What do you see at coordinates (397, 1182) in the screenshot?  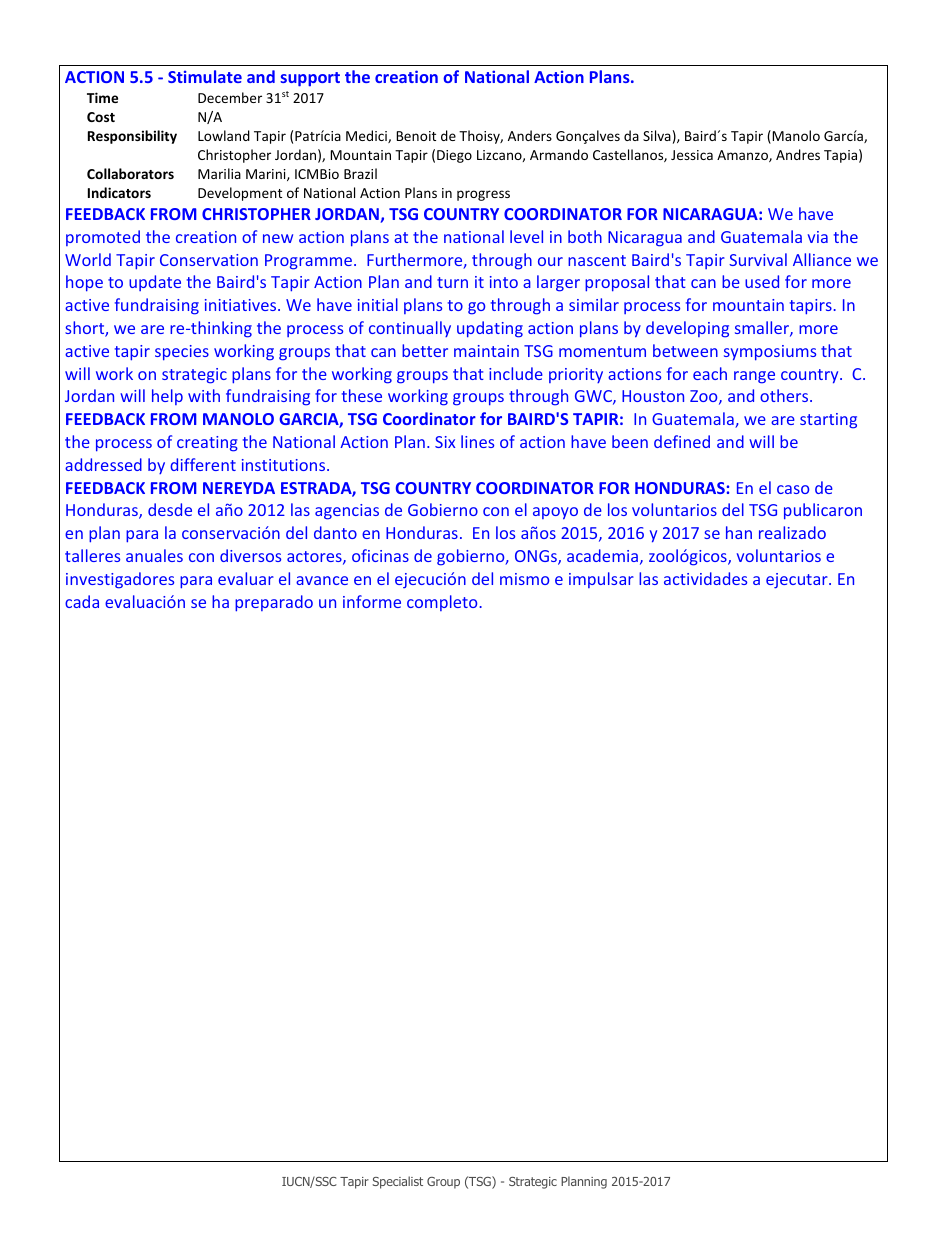 I see `Specialist` at bounding box center [397, 1182].
